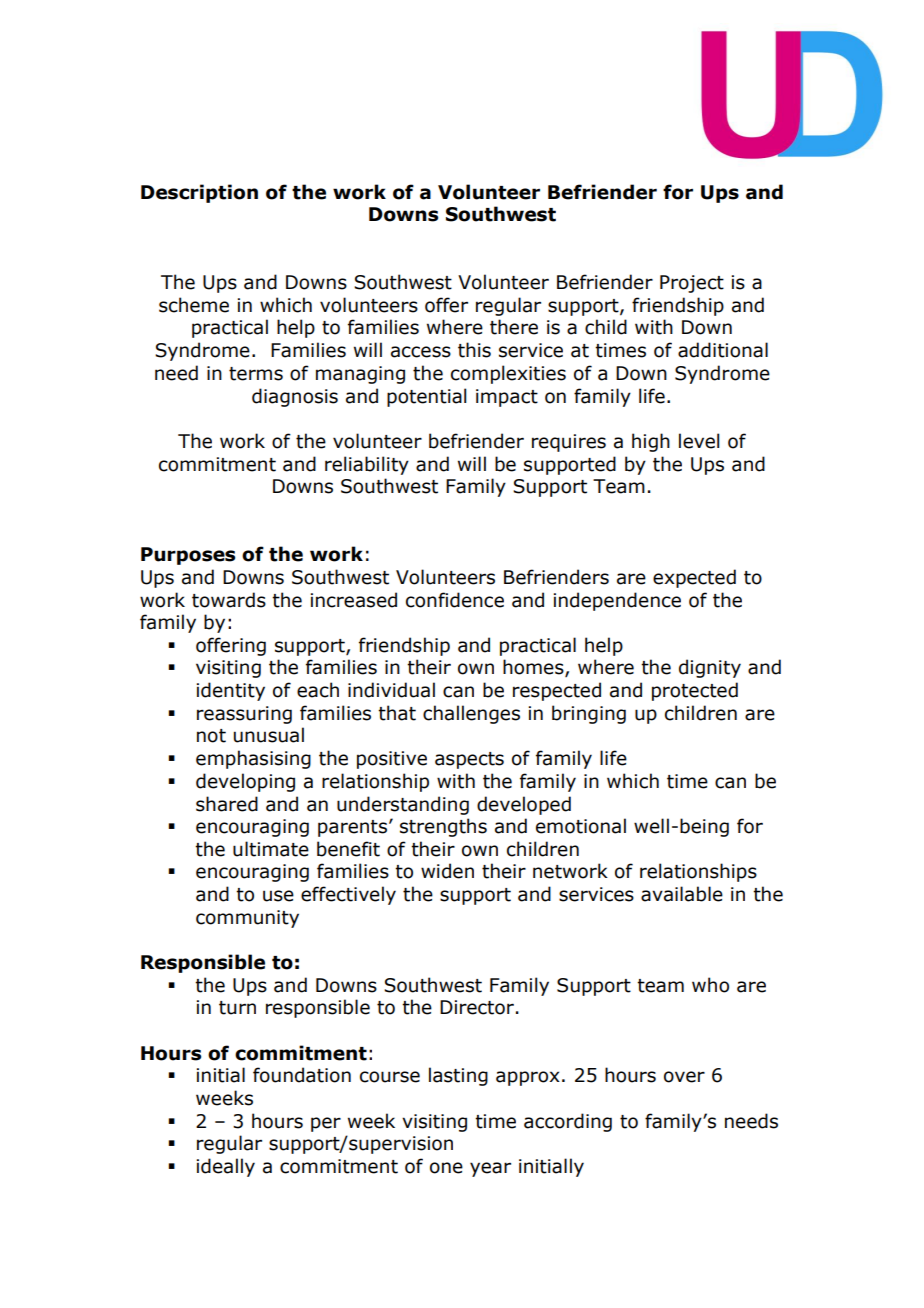  Describe the element at coordinates (684, 1077) in the screenshot. I see `over` at that location.
